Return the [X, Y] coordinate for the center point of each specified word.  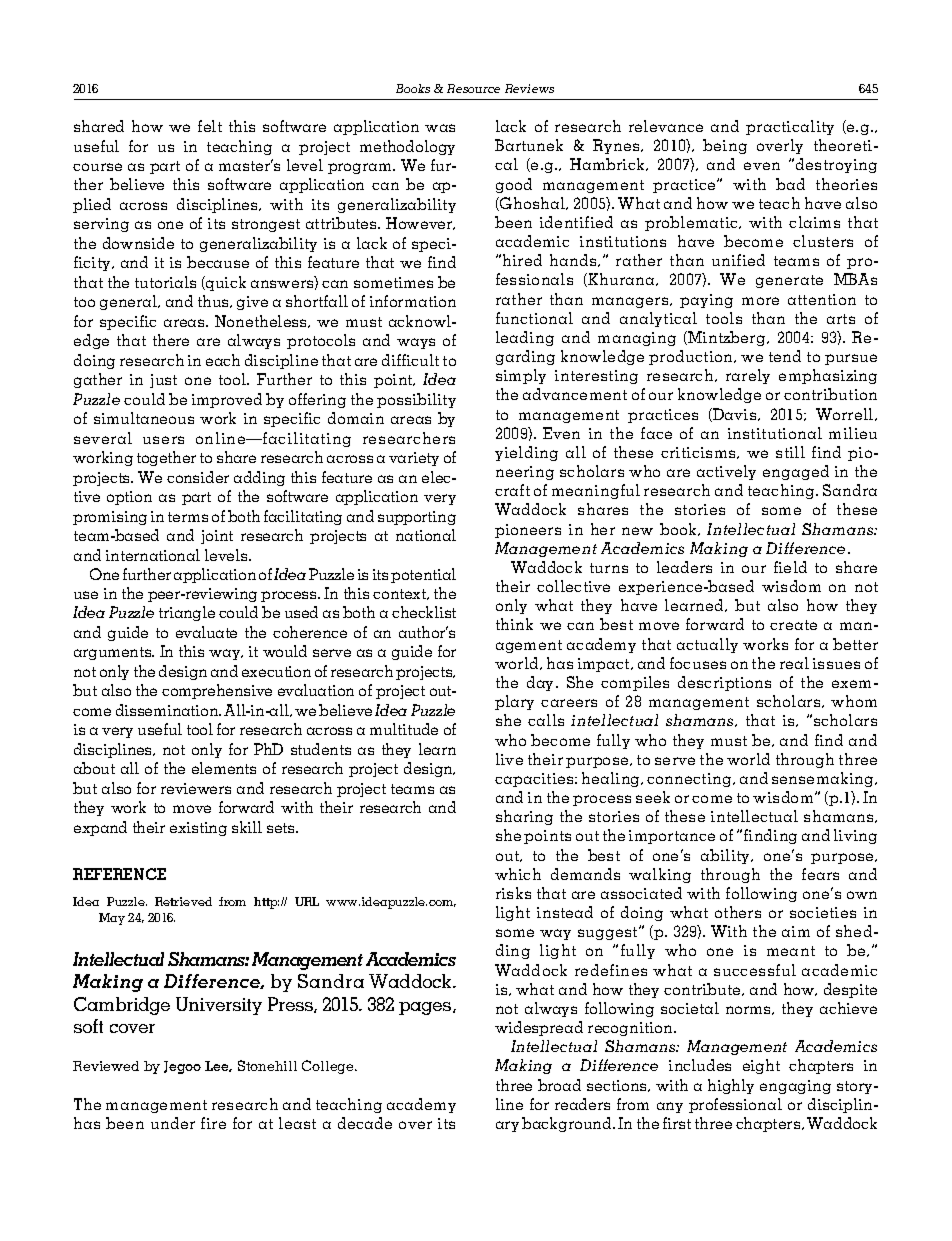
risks [513, 893]
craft [512, 490]
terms [188, 517]
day [542, 683]
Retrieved [183, 901]
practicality [790, 127]
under [173, 1123]
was [440, 128]
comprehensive [217, 691]
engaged [796, 472]
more [760, 301]
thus [214, 301]
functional [534, 318]
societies [823, 912]
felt [210, 126]
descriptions [724, 683]
